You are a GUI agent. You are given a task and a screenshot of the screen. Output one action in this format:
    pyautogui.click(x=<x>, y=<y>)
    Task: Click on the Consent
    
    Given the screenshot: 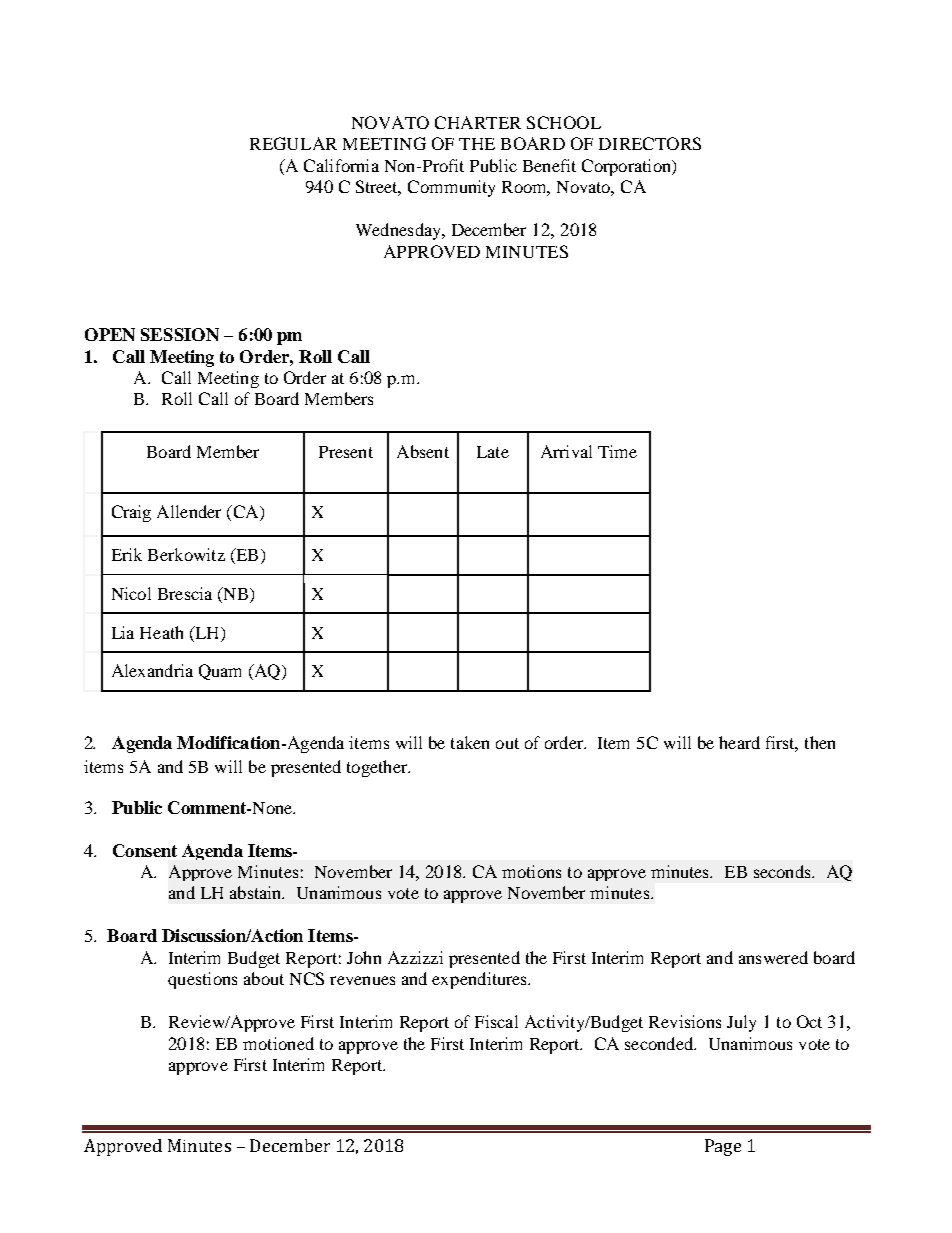 What is the action you would take?
    pyautogui.click(x=145, y=850)
